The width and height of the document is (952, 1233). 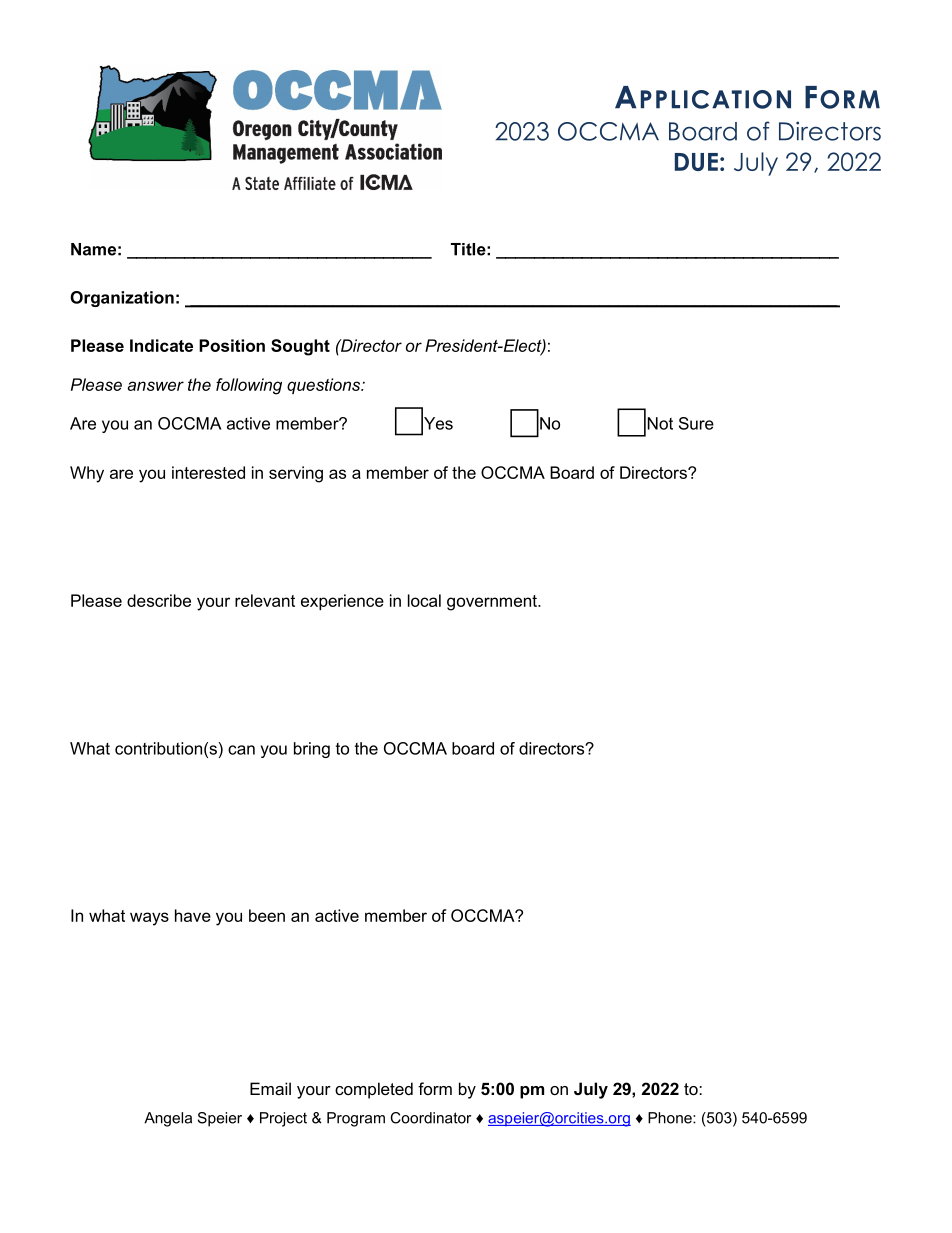 I want to click on local, so click(x=424, y=600).
